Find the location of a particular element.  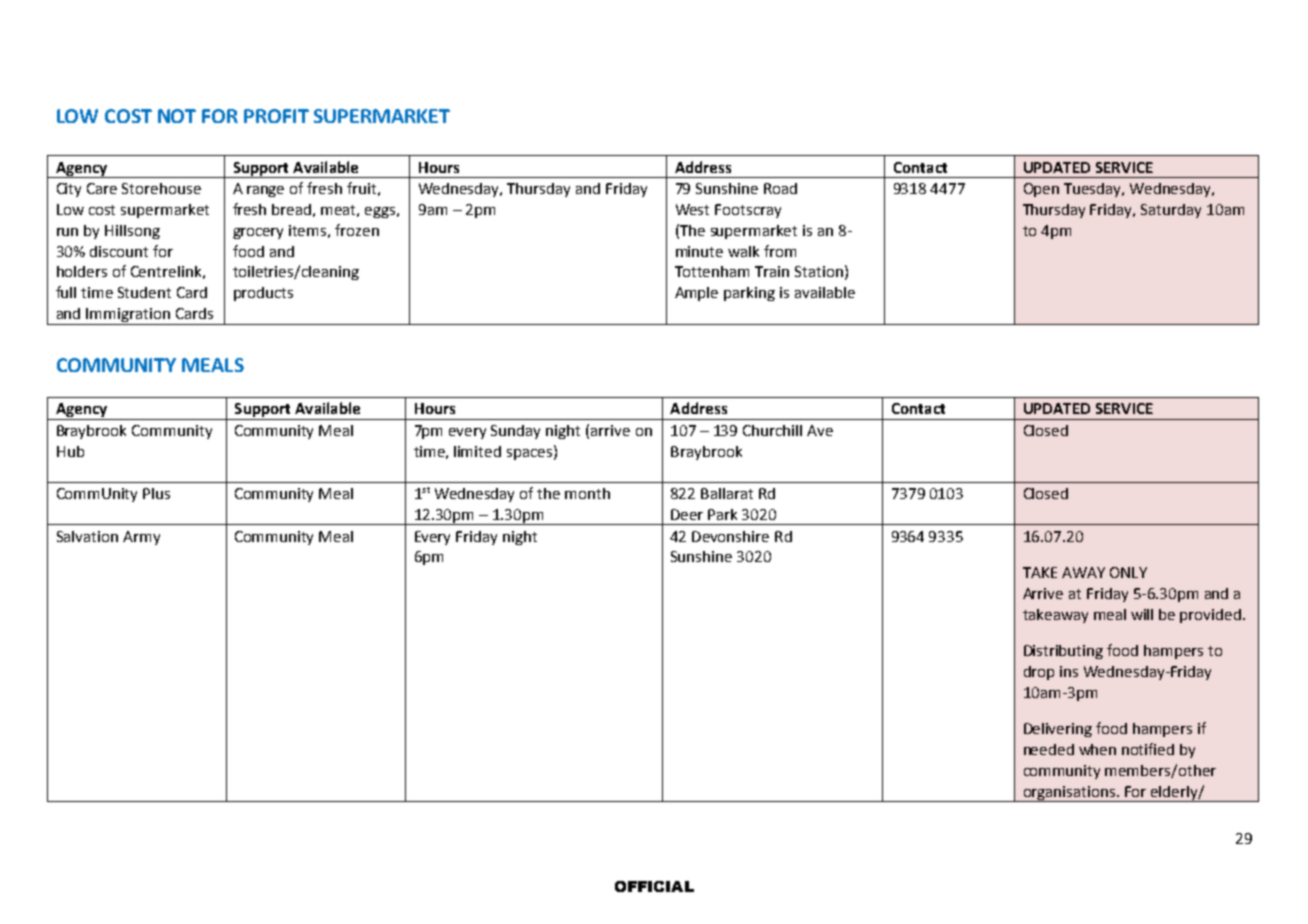

ONLY is located at coordinates (1128, 572).
